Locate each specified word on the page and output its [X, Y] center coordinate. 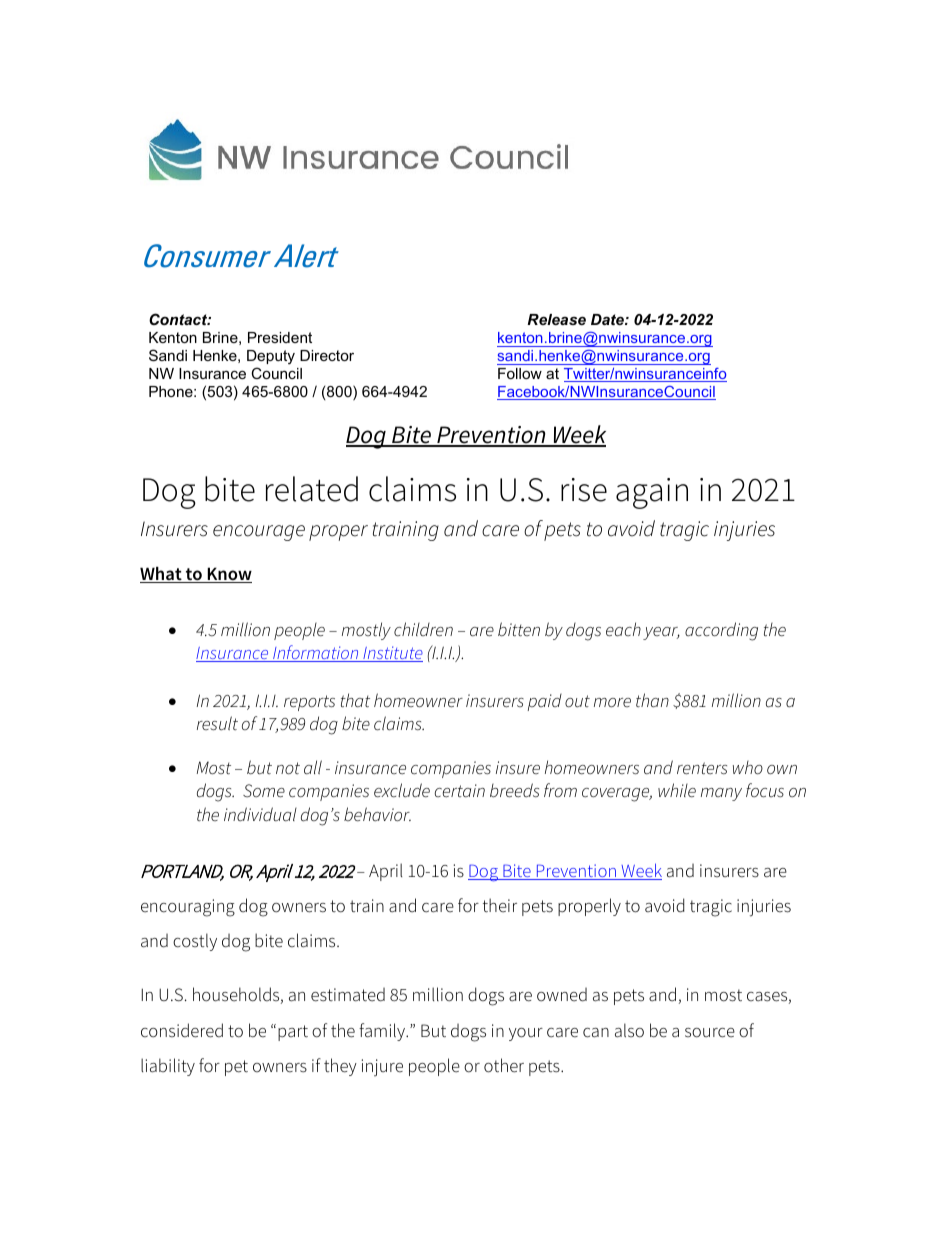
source [710, 1033]
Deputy [271, 359]
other [504, 1065]
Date [608, 319]
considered [182, 1030]
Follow [520, 373]
